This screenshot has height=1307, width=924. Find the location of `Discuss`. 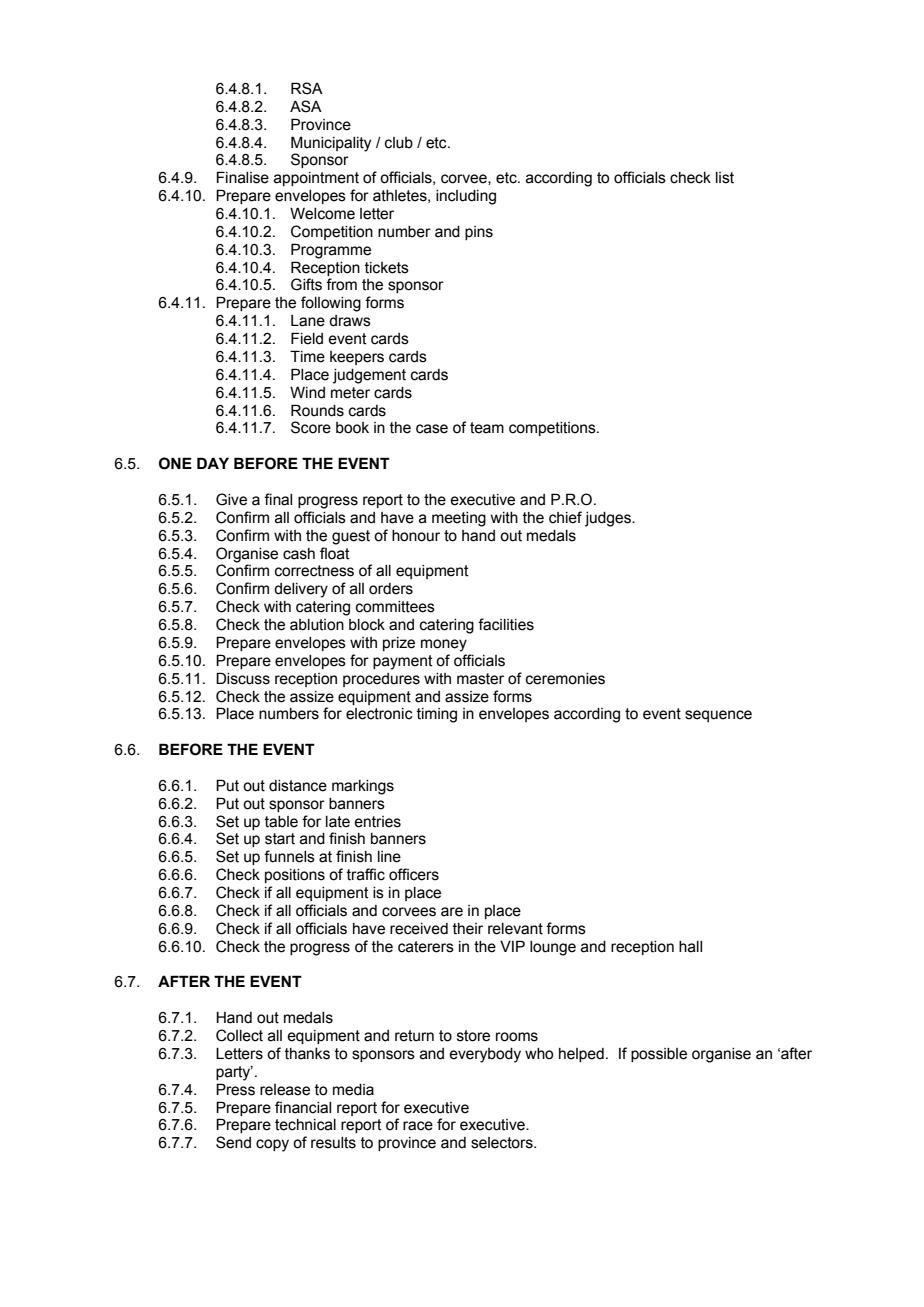

Discuss is located at coordinates (243, 678).
